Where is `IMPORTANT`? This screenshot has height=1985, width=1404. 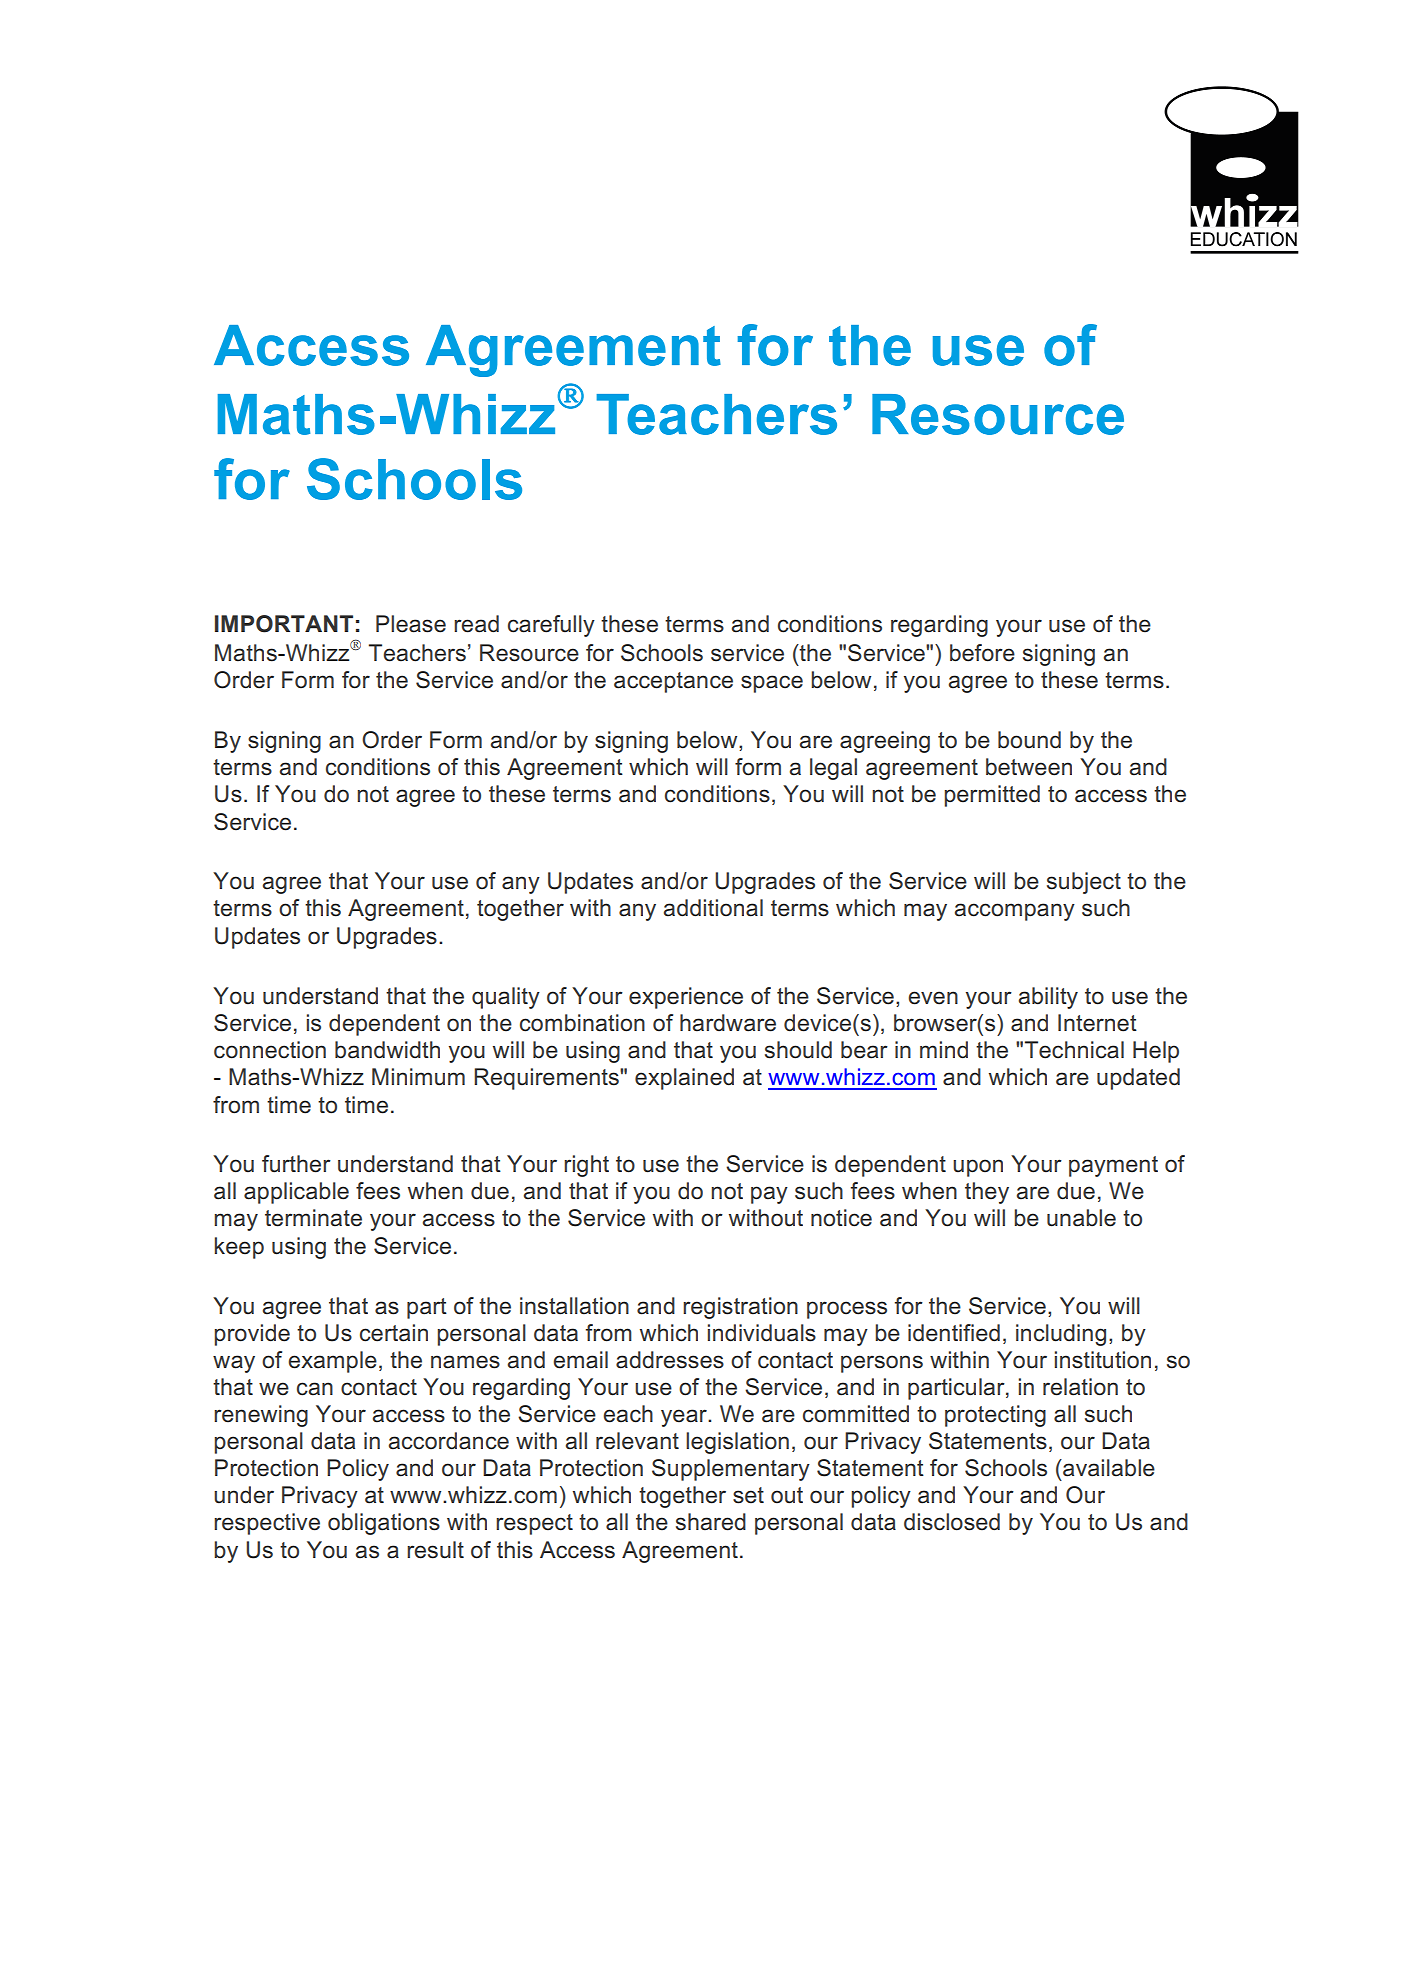 IMPORTANT is located at coordinates (284, 624).
